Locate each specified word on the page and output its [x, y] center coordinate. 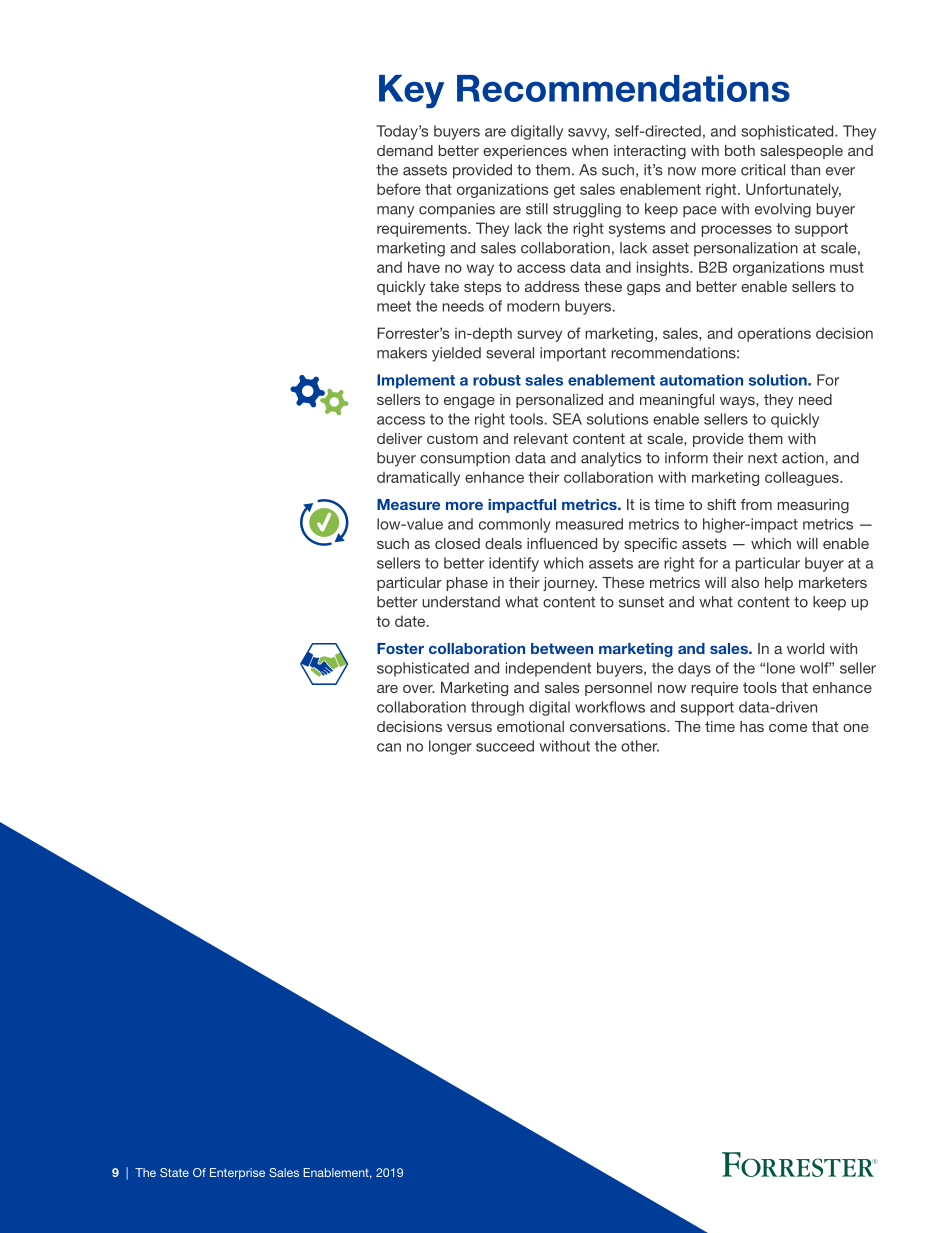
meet [394, 306]
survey [539, 336]
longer [450, 747]
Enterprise [237, 1174]
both [740, 150]
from [756, 504]
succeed [505, 746]
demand [405, 150]
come [788, 728]
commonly [515, 525]
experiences [525, 152]
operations [774, 334]
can [389, 747]
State [174, 1172]
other [640, 746]
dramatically [418, 478]
